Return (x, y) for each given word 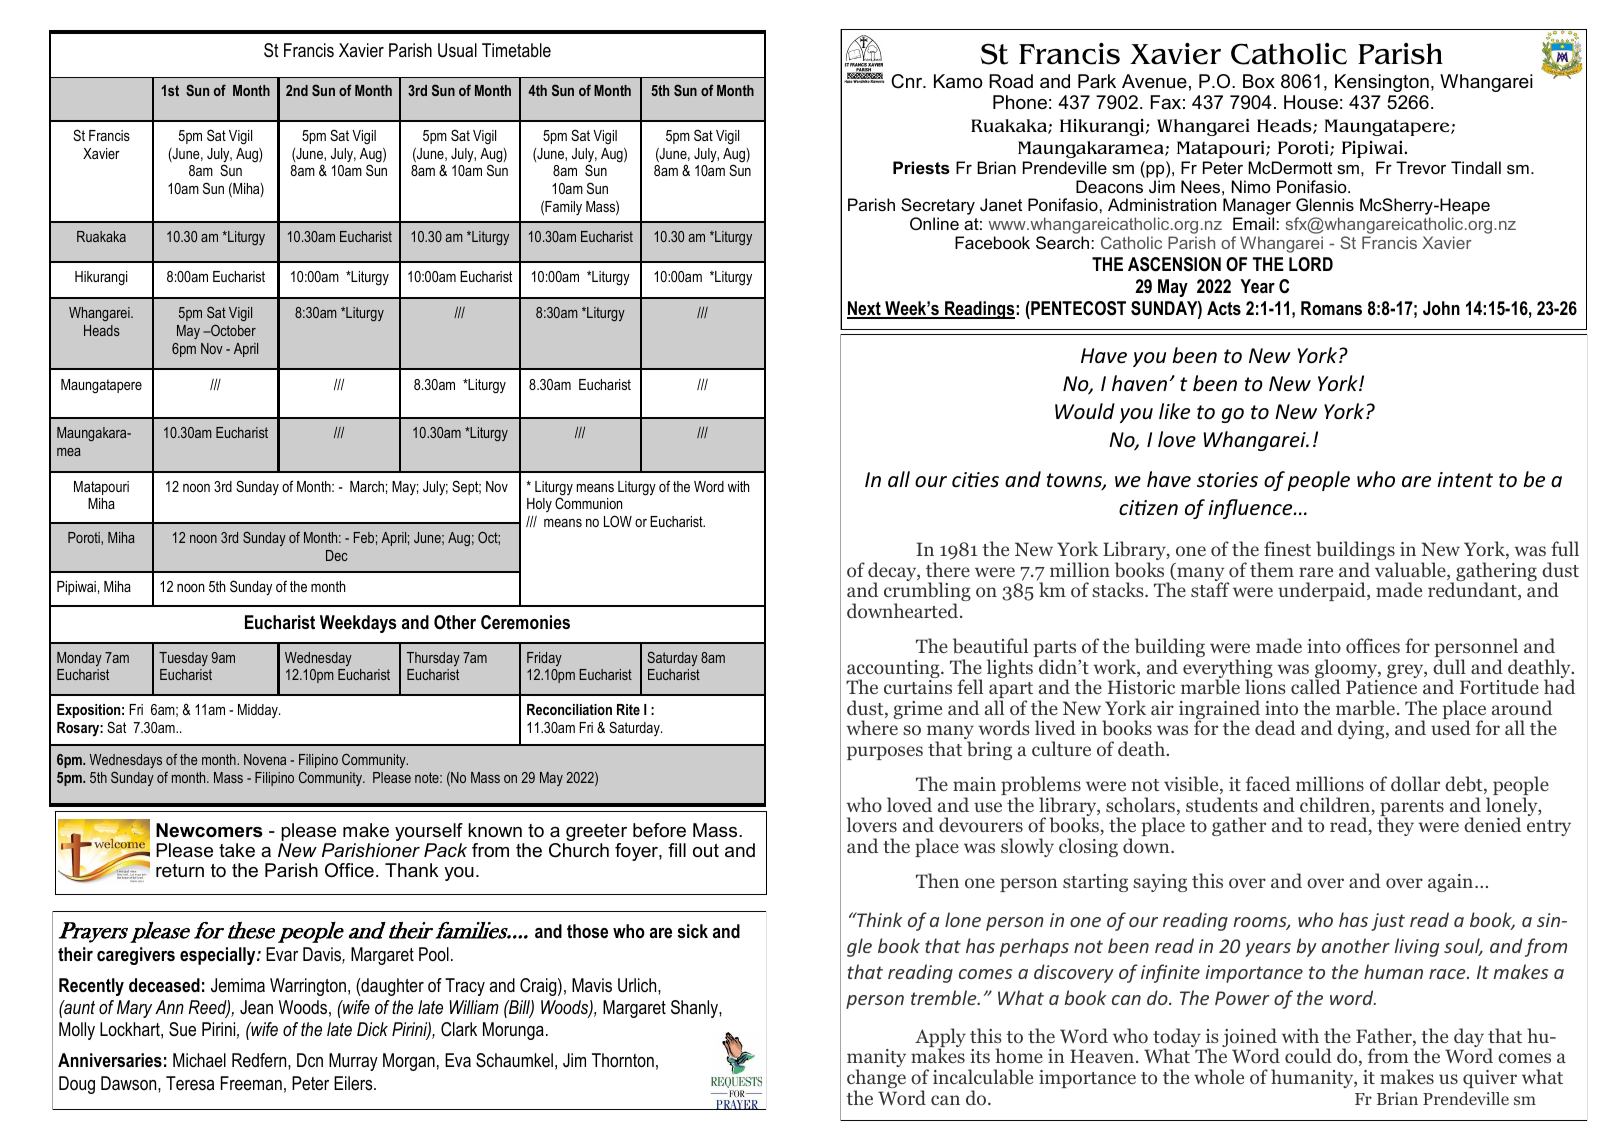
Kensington (1382, 83)
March (367, 486)
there (948, 569)
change (876, 1080)
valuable (1411, 571)
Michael (199, 1060)
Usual (457, 50)
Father (1385, 1037)
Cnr (908, 81)
